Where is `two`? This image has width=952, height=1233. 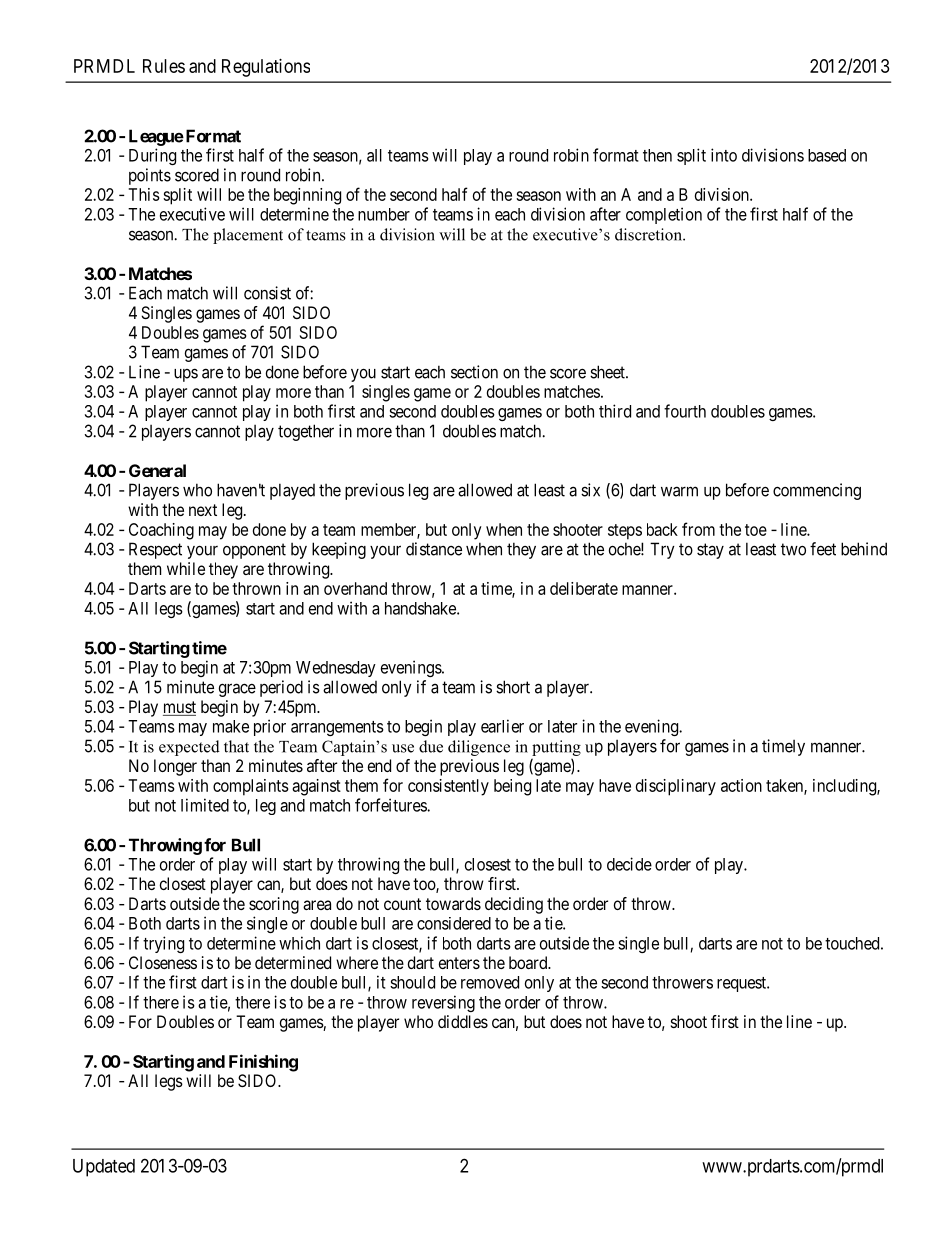
two is located at coordinates (793, 549).
